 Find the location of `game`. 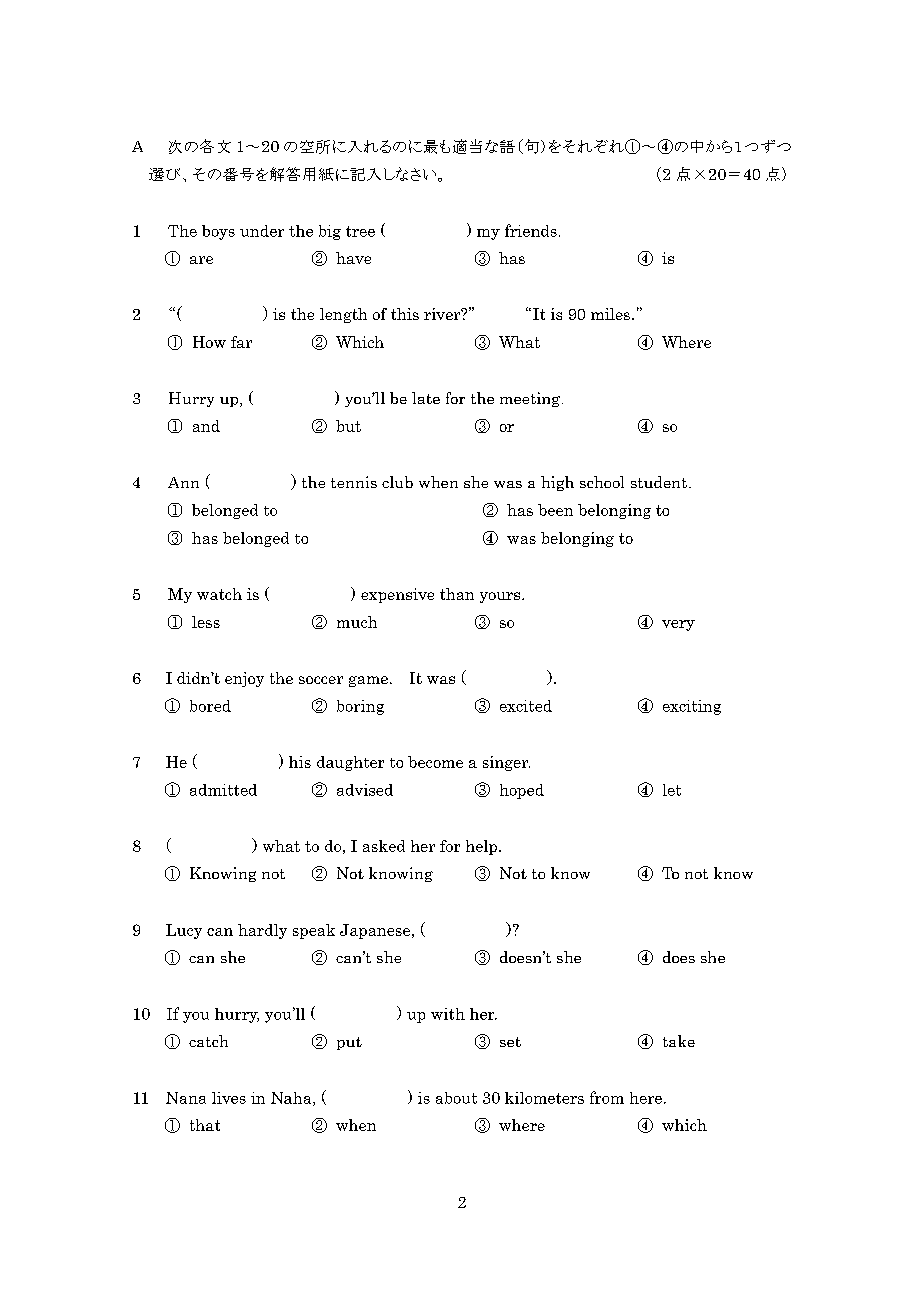

game is located at coordinates (368, 681).
